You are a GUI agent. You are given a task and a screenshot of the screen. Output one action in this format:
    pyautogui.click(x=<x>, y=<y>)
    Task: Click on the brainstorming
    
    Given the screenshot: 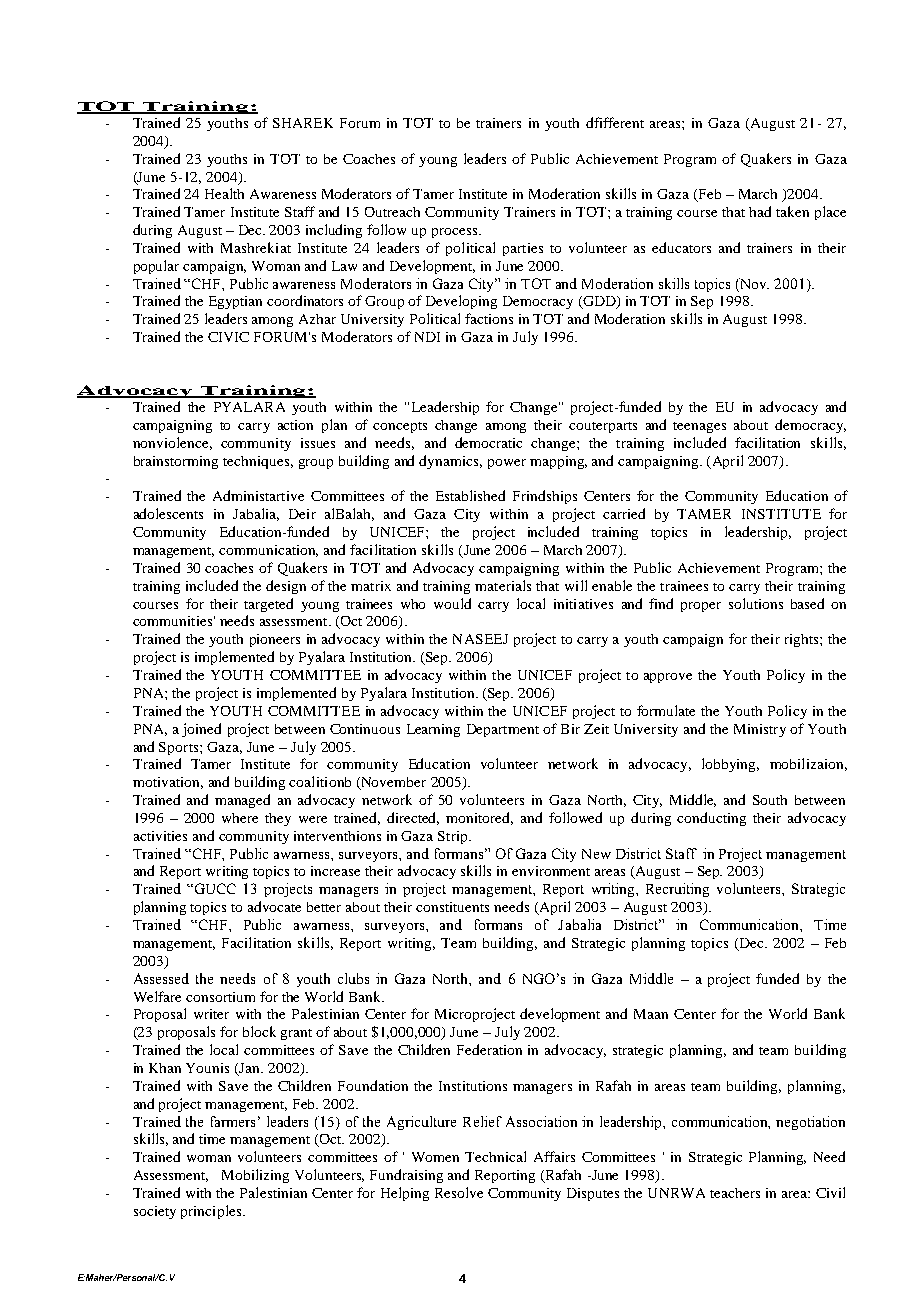 What is the action you would take?
    pyautogui.click(x=176, y=462)
